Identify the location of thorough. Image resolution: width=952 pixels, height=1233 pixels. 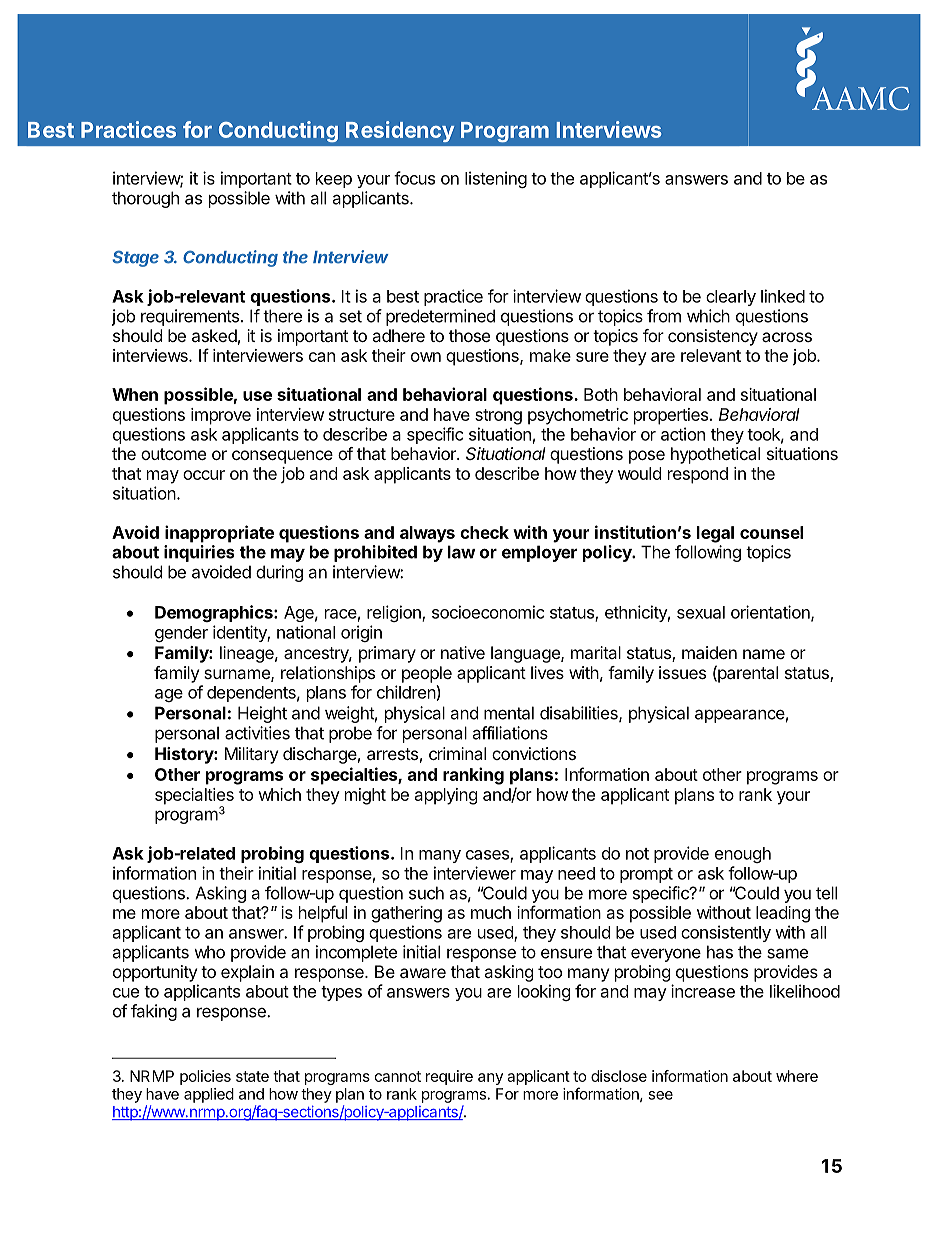
(145, 199).
